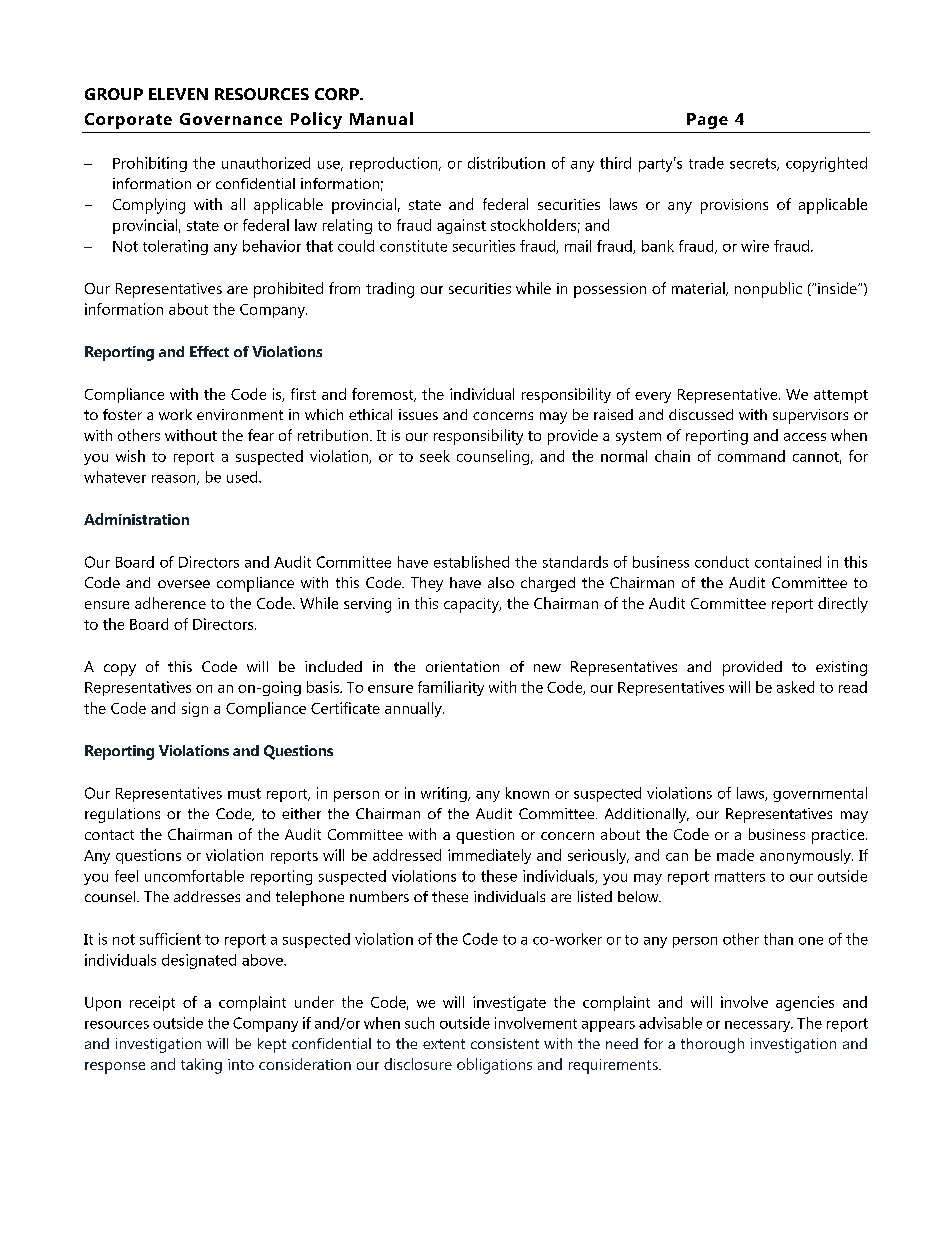  I want to click on oversee, so click(184, 584).
